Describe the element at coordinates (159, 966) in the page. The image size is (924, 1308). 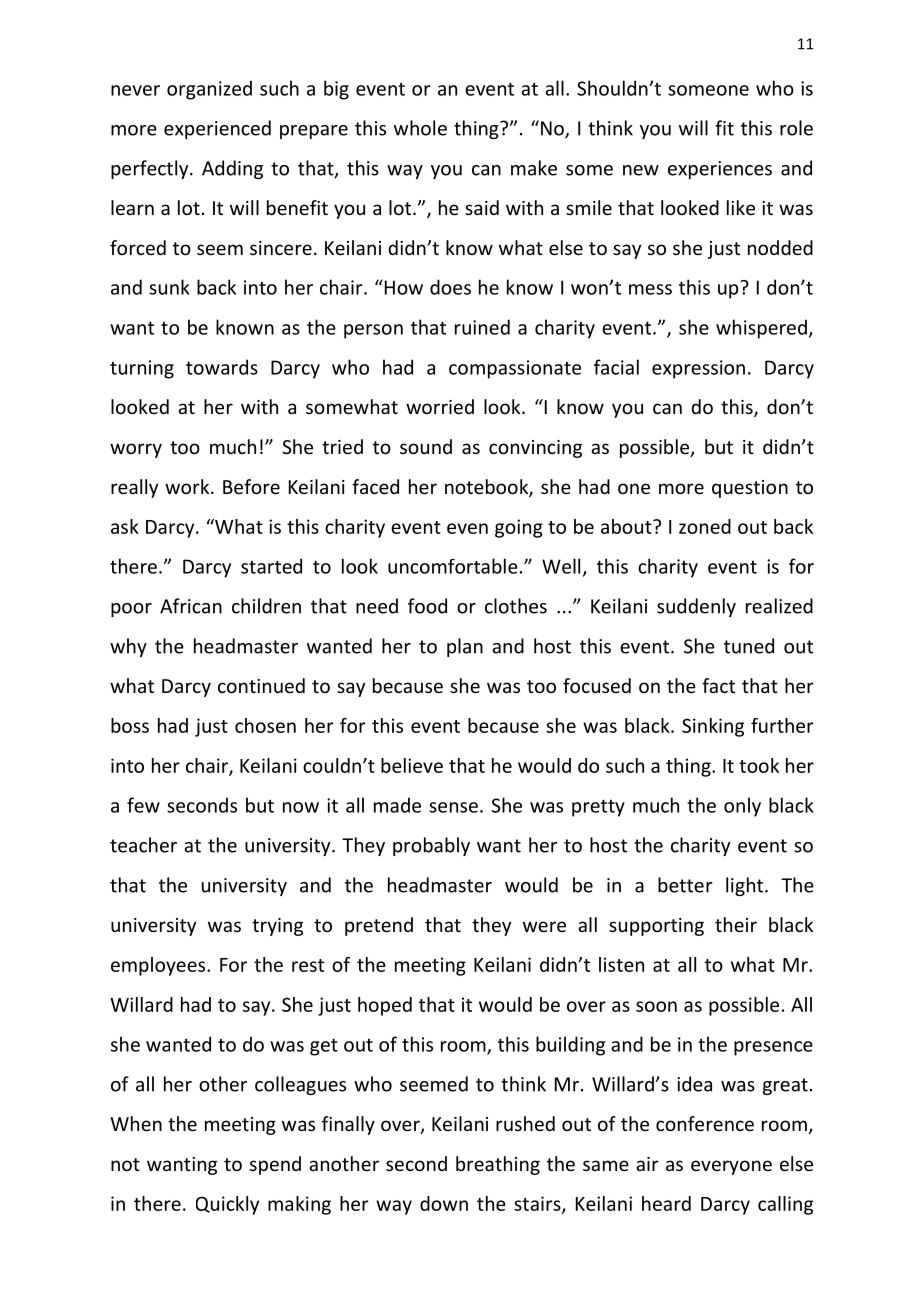
I see `employees` at that location.
